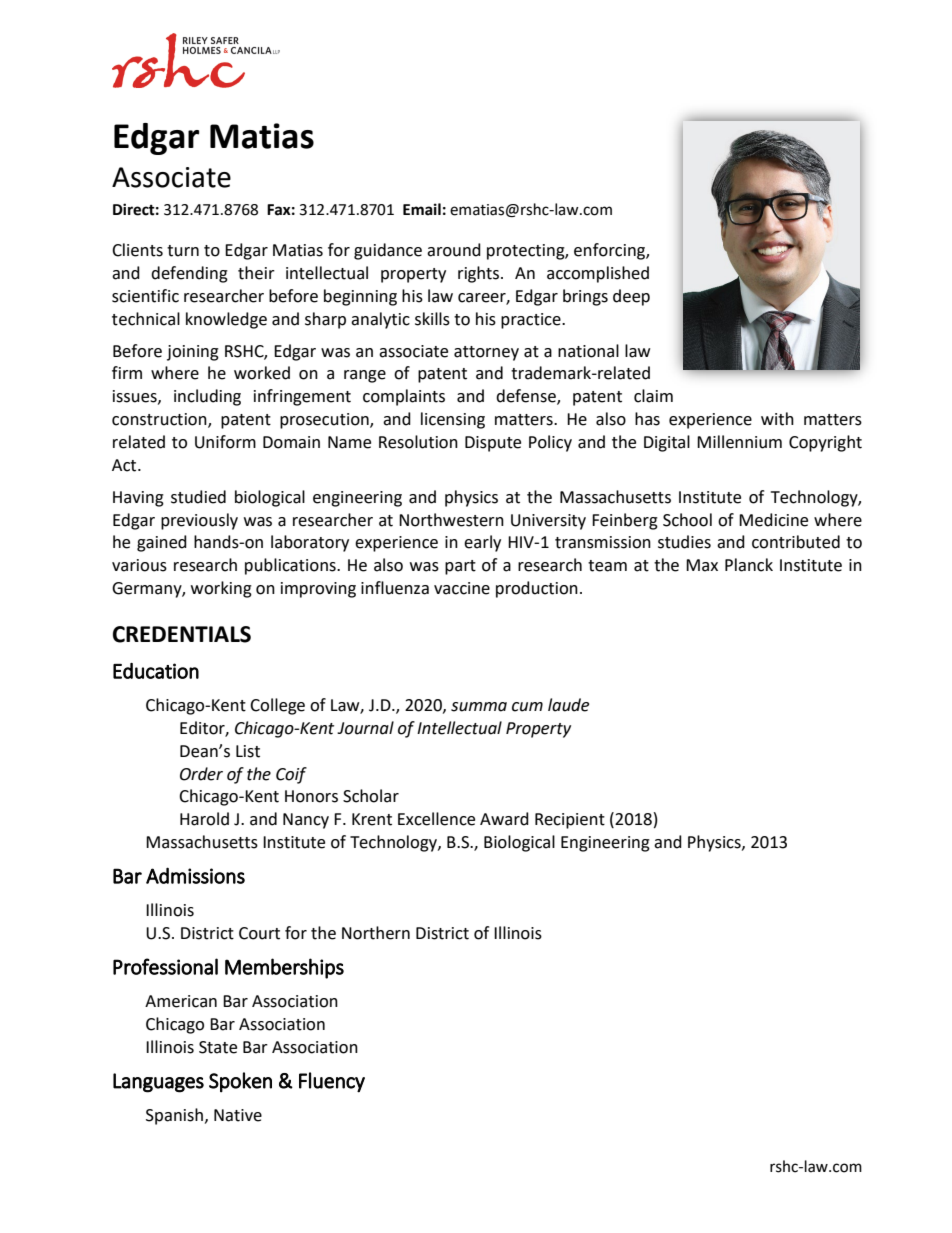 This image has width=952, height=1233. I want to click on turn, so click(183, 251).
